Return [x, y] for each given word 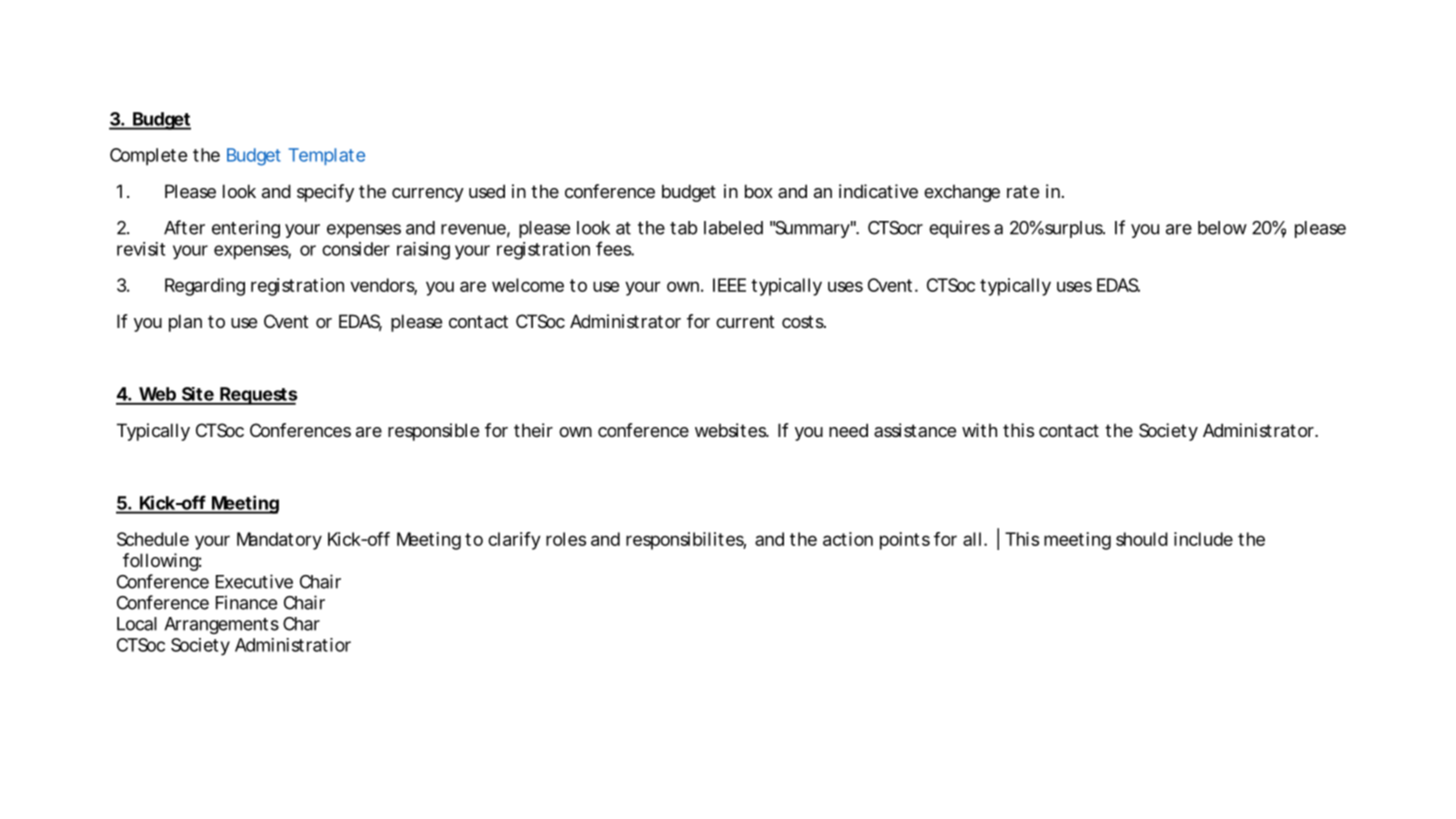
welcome [528, 285]
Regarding [205, 287]
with [979, 430]
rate [1023, 191]
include [1203, 539]
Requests [258, 396]
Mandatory [279, 541]
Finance [246, 602]
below [1222, 228]
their [533, 430]
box [759, 191]
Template [327, 156]
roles [566, 539]
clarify [514, 541]
